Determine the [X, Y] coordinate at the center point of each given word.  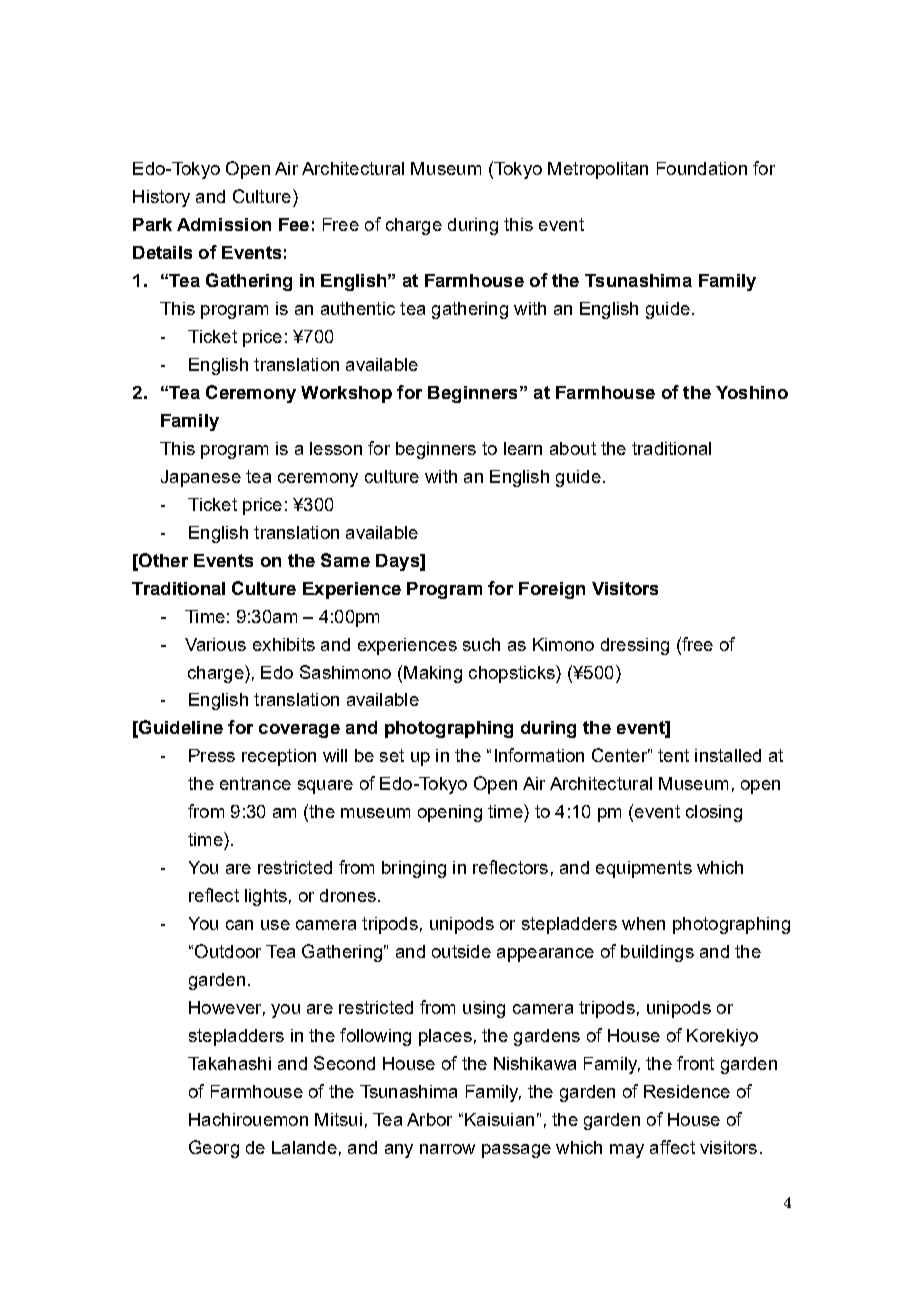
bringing [414, 869]
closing [714, 813]
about [573, 448]
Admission [224, 224]
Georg [214, 1149]
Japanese [201, 478]
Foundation [702, 168]
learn [523, 448]
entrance [255, 783]
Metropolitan [598, 170]
